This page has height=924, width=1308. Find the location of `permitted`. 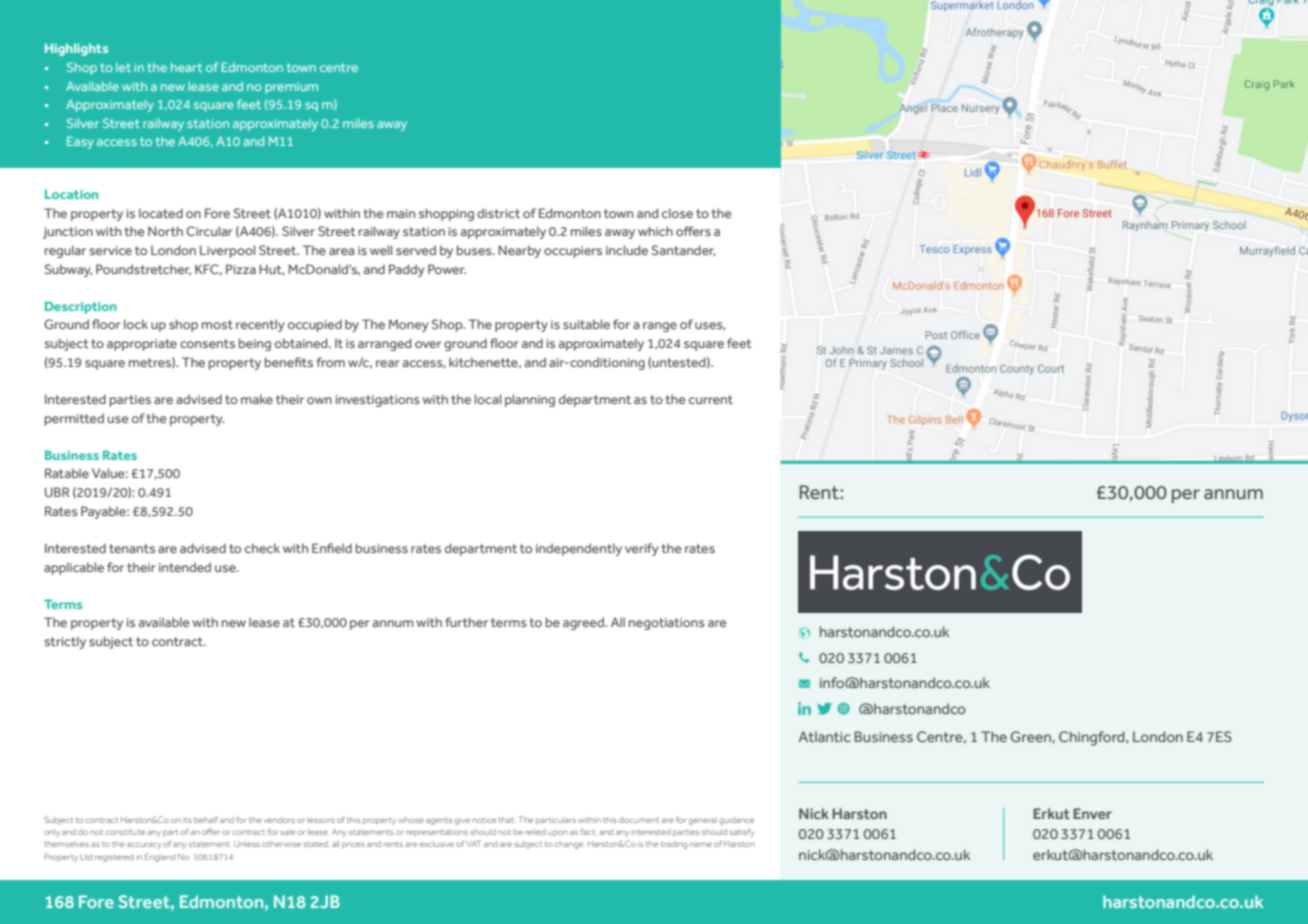

permitted is located at coordinates (74, 419).
